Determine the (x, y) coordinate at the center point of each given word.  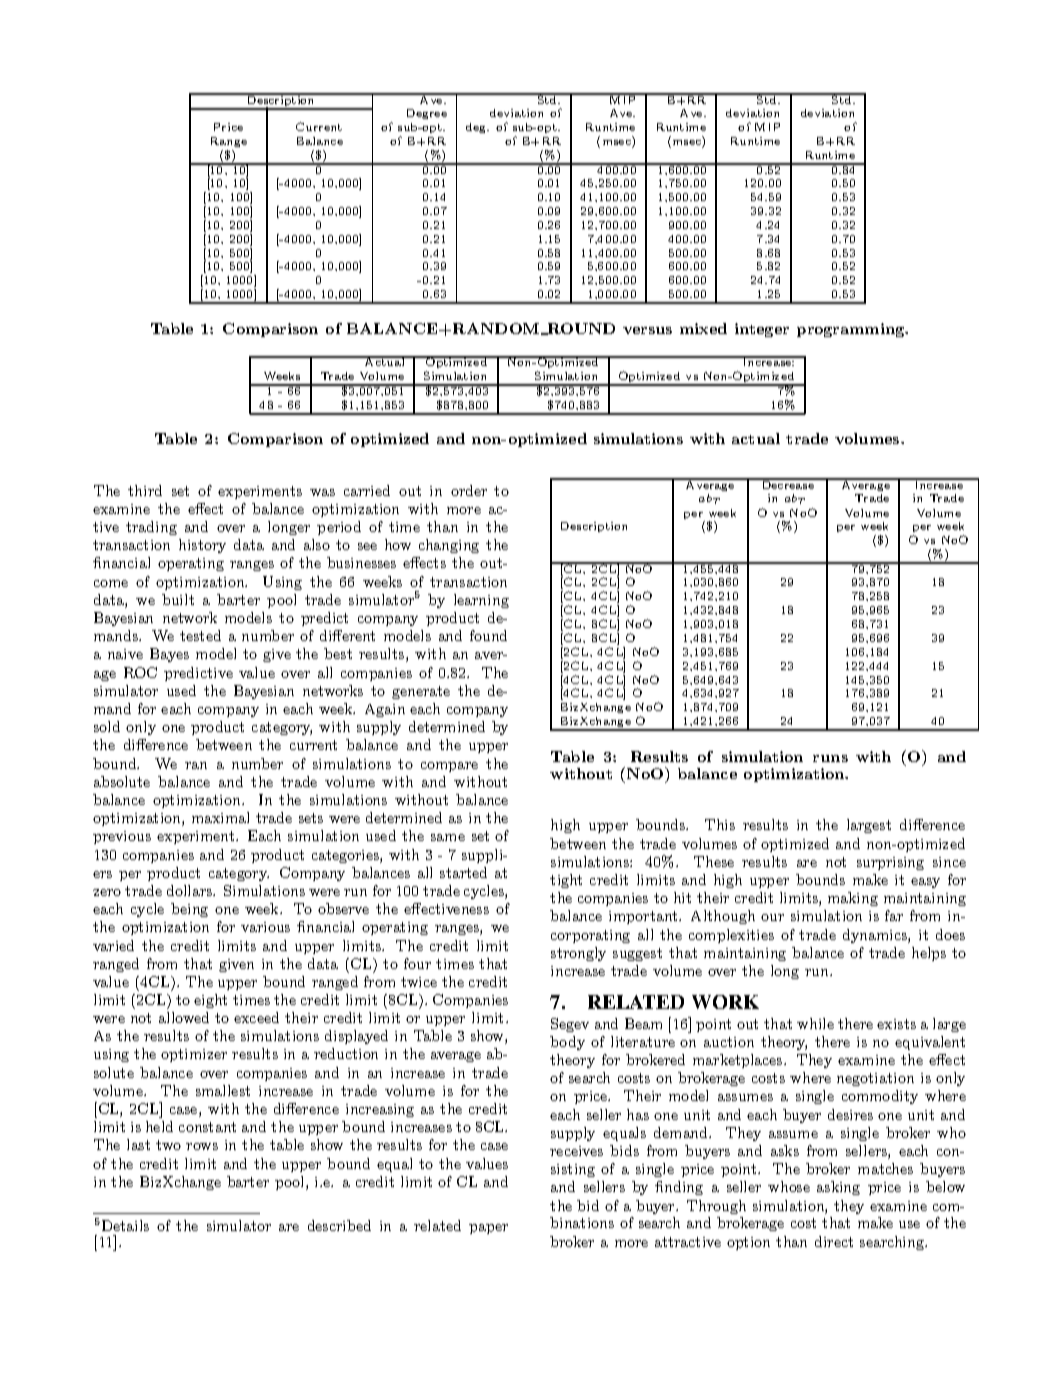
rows (202, 1146)
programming (852, 330)
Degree (427, 114)
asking (838, 1188)
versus (647, 330)
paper (488, 1229)
